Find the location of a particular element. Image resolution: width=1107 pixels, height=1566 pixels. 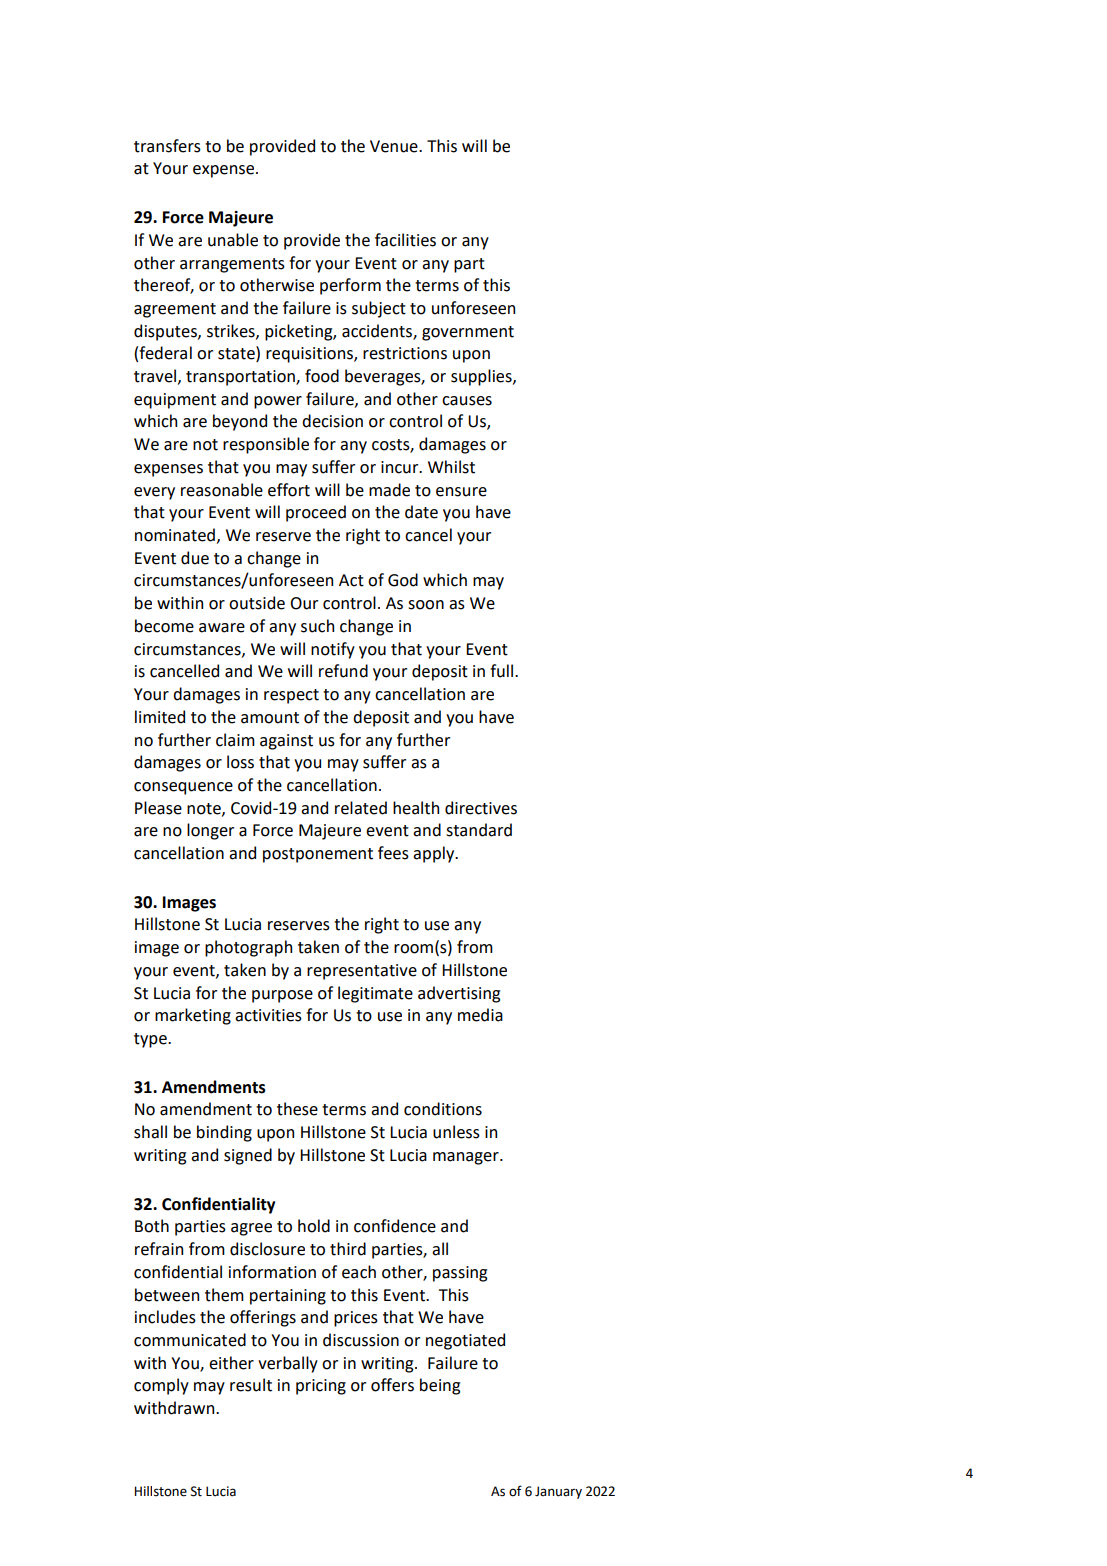

directives is located at coordinates (481, 808).
